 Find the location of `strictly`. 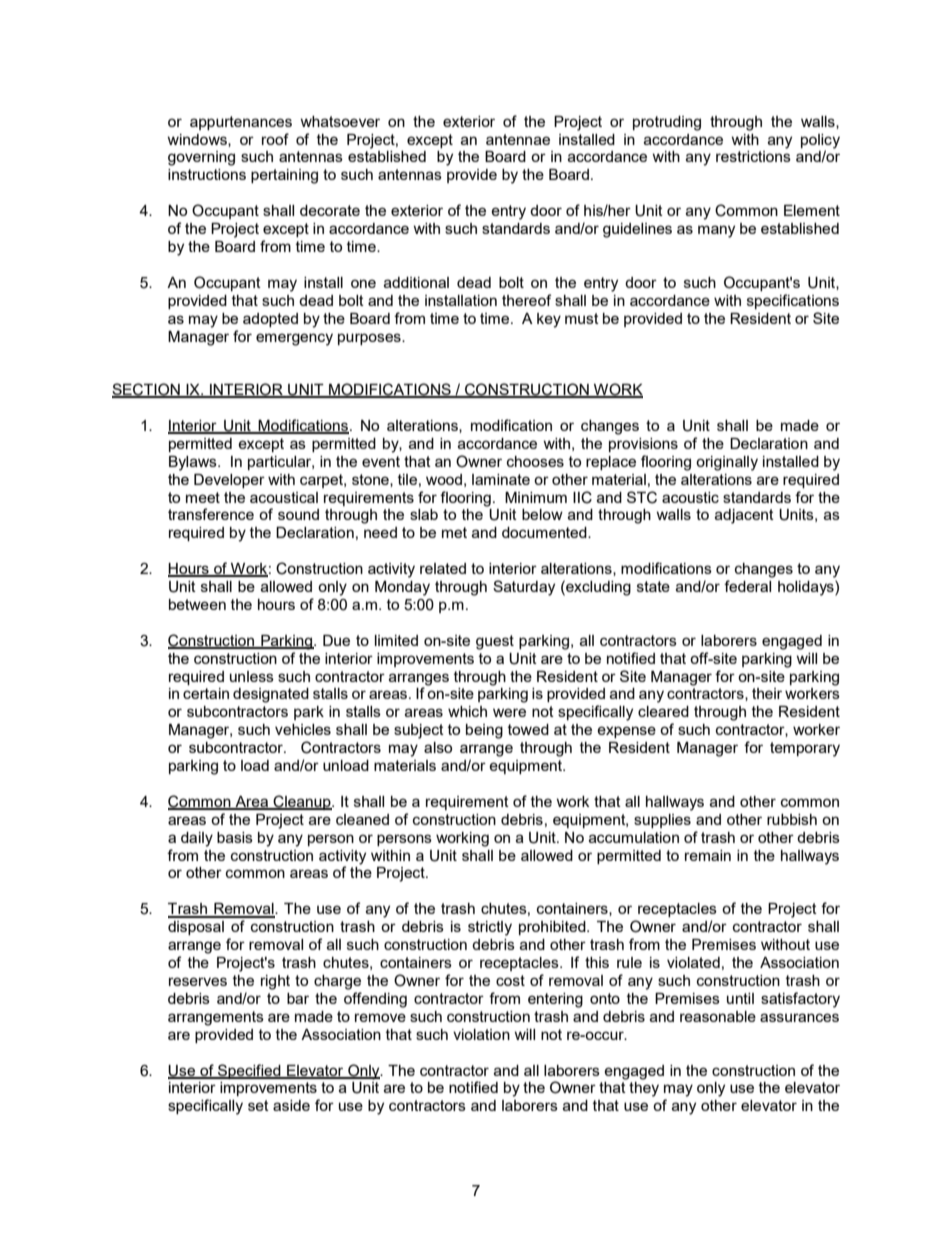

strictly is located at coordinates (490, 928).
